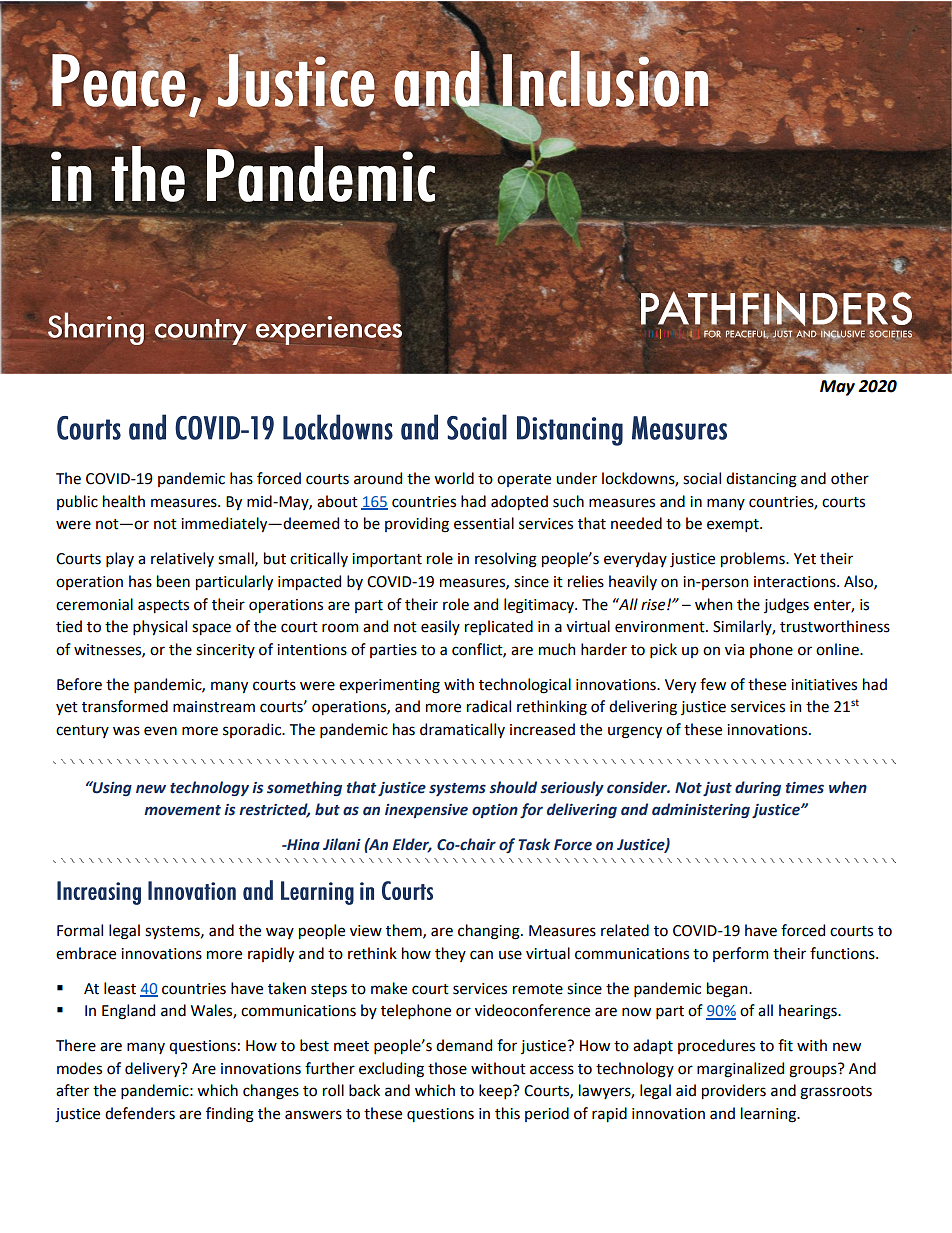 The width and height of the page is (952, 1233). Describe the element at coordinates (496, 1091) in the page. I see `keep` at that location.
